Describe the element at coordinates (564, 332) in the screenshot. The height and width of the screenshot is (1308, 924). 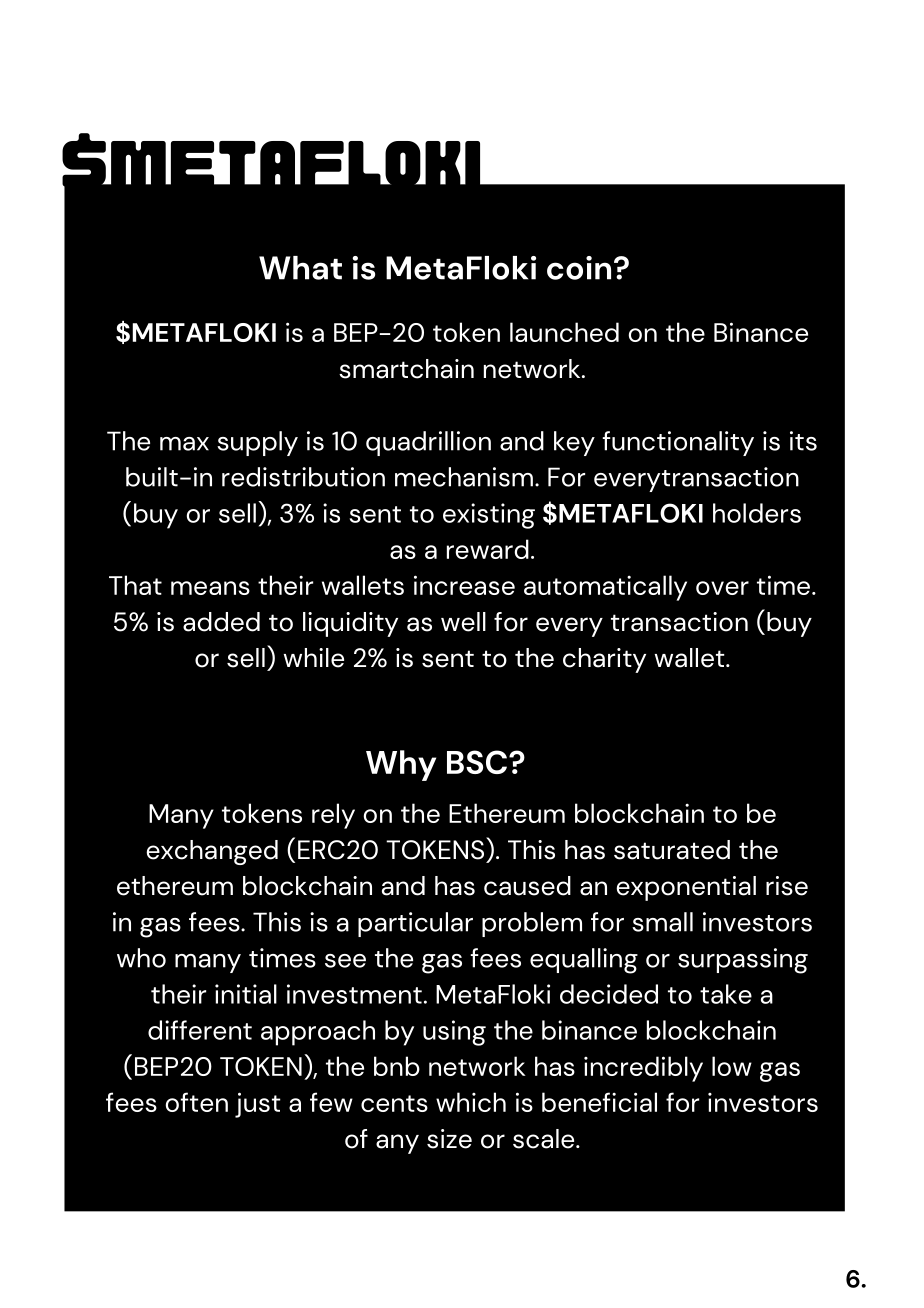
I see `launched` at that location.
